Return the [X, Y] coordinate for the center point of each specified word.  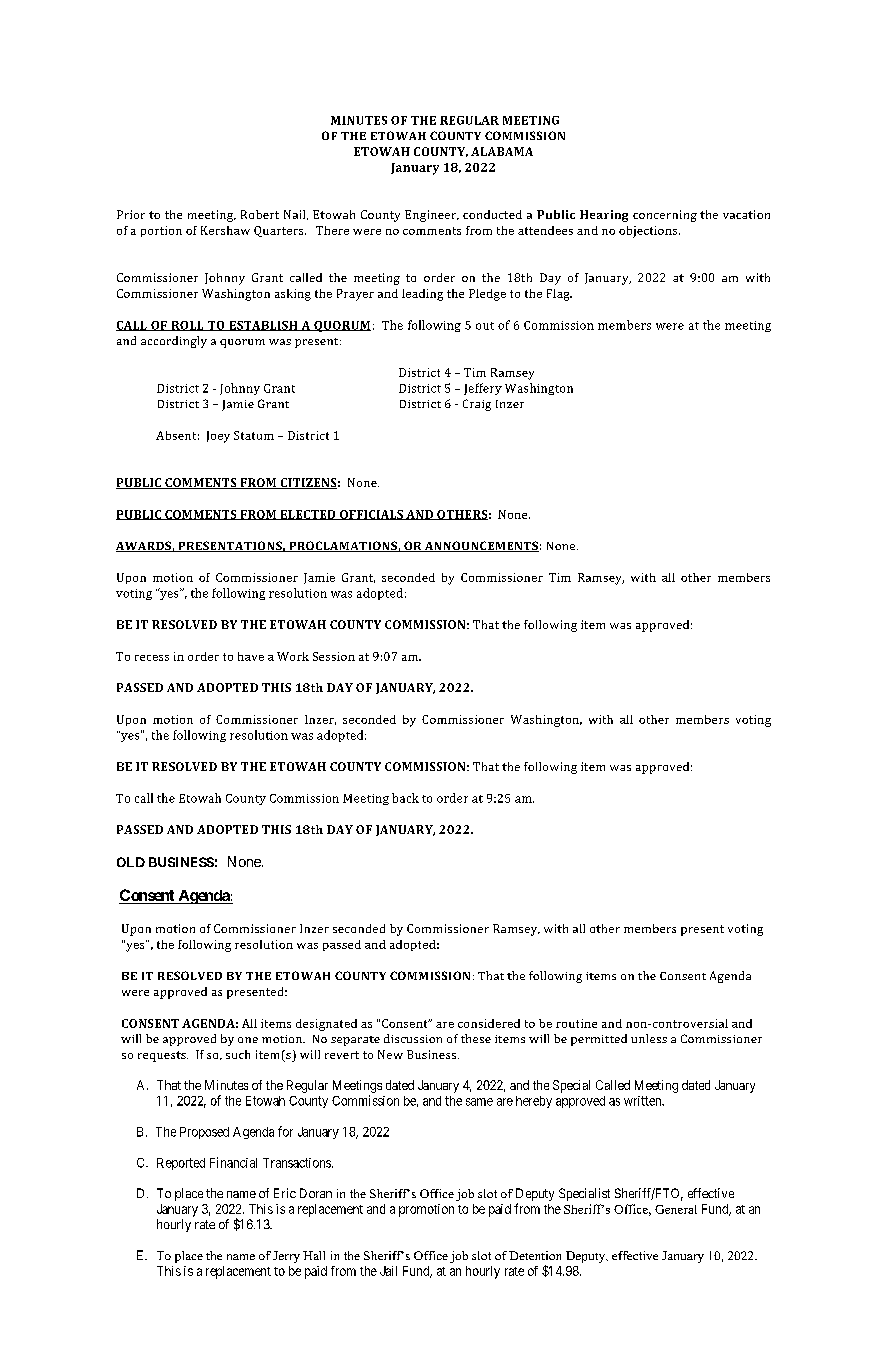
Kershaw [225, 230]
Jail [388, 1271]
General [676, 1209]
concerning [665, 216]
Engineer [432, 216]
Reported [181, 1164]
